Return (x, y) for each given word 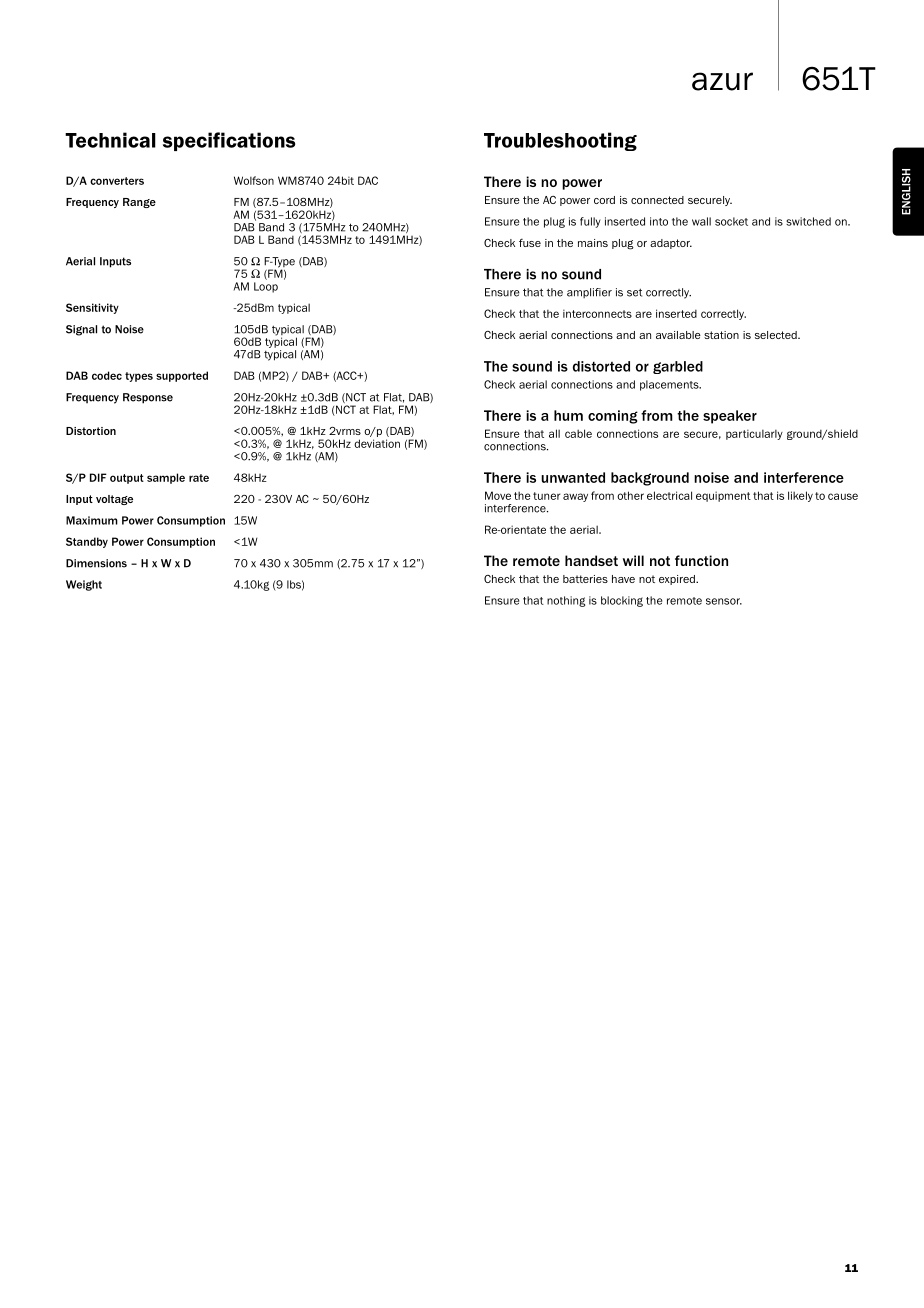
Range (139, 203)
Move (498, 495)
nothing (566, 601)
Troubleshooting (560, 141)
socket (731, 221)
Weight (84, 585)
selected (777, 335)
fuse (530, 243)
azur (722, 81)
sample (166, 478)
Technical (110, 140)
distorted (601, 366)
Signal (81, 330)
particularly (754, 434)
